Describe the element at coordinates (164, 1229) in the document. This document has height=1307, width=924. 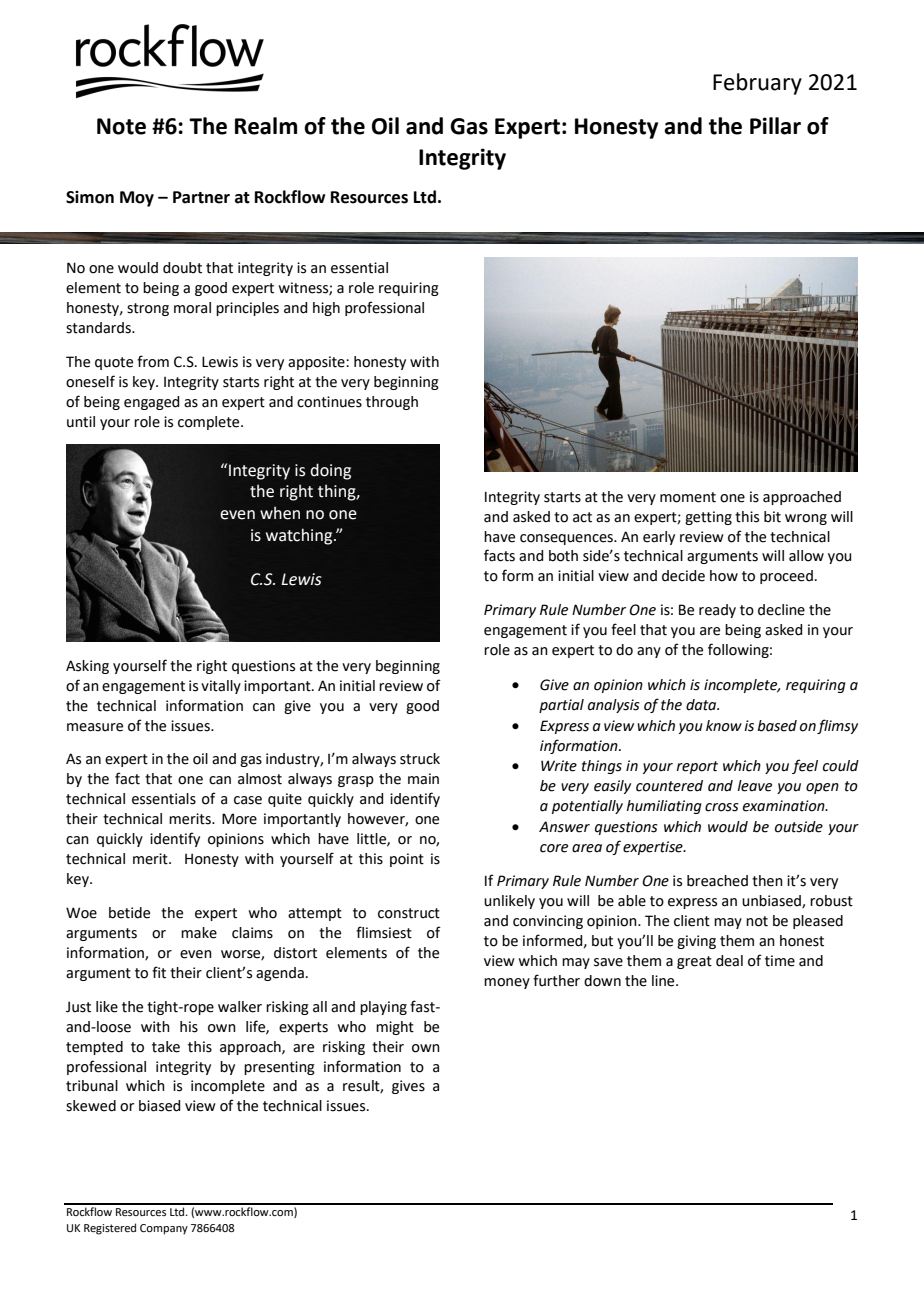
I see `Company` at that location.
